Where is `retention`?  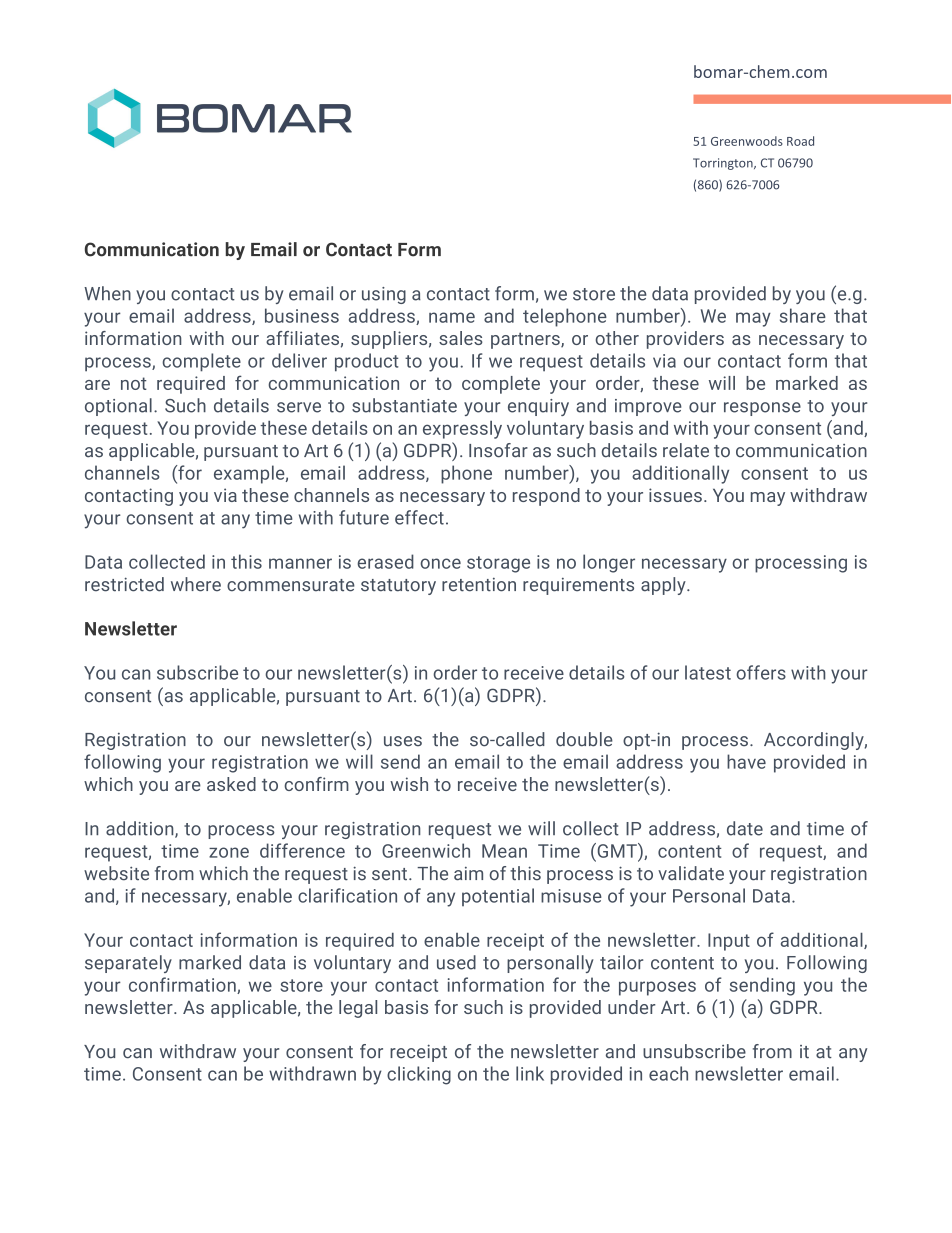
retention is located at coordinates (479, 585).
